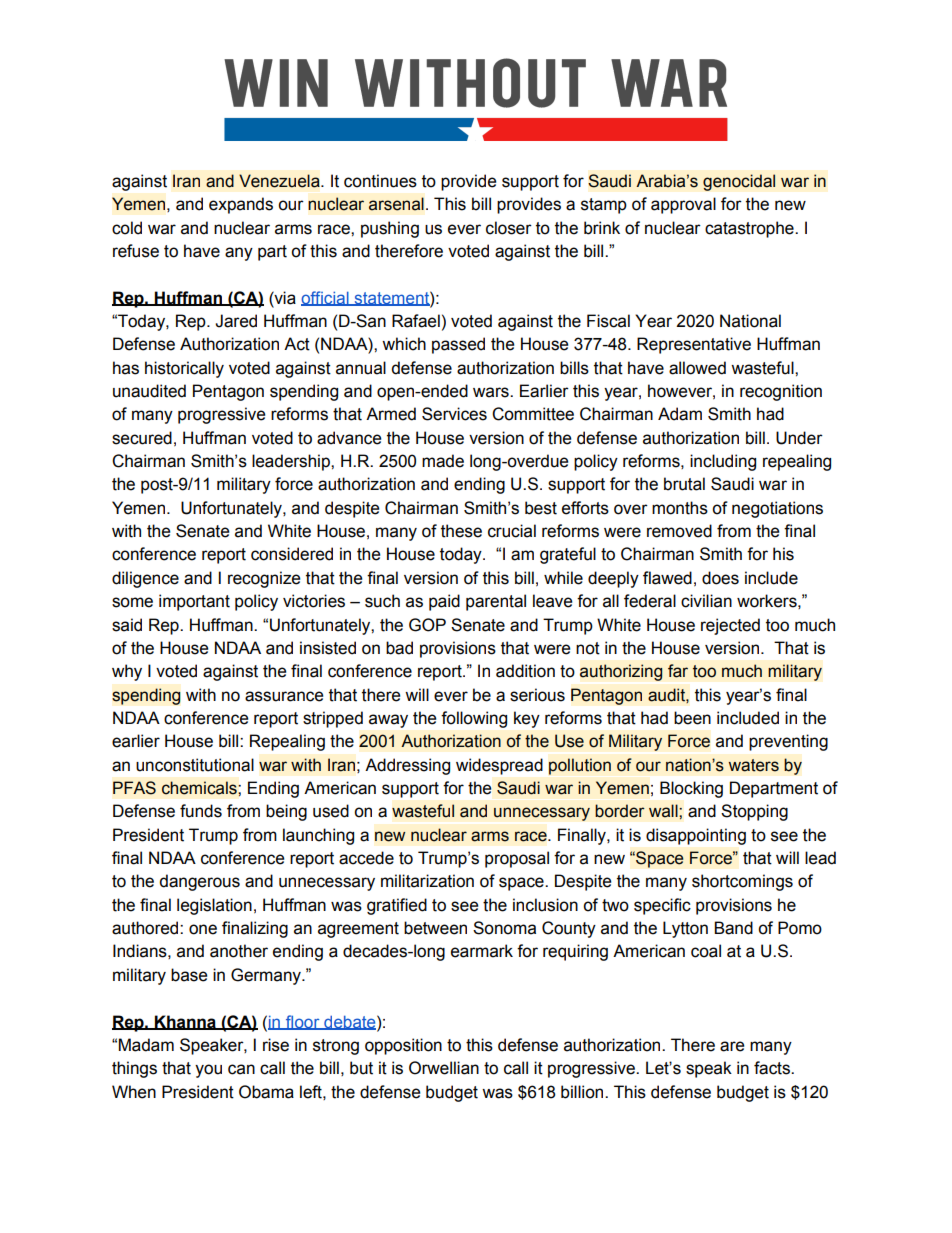  Describe the element at coordinates (509, 228) in the image. I see `closer` at that location.
